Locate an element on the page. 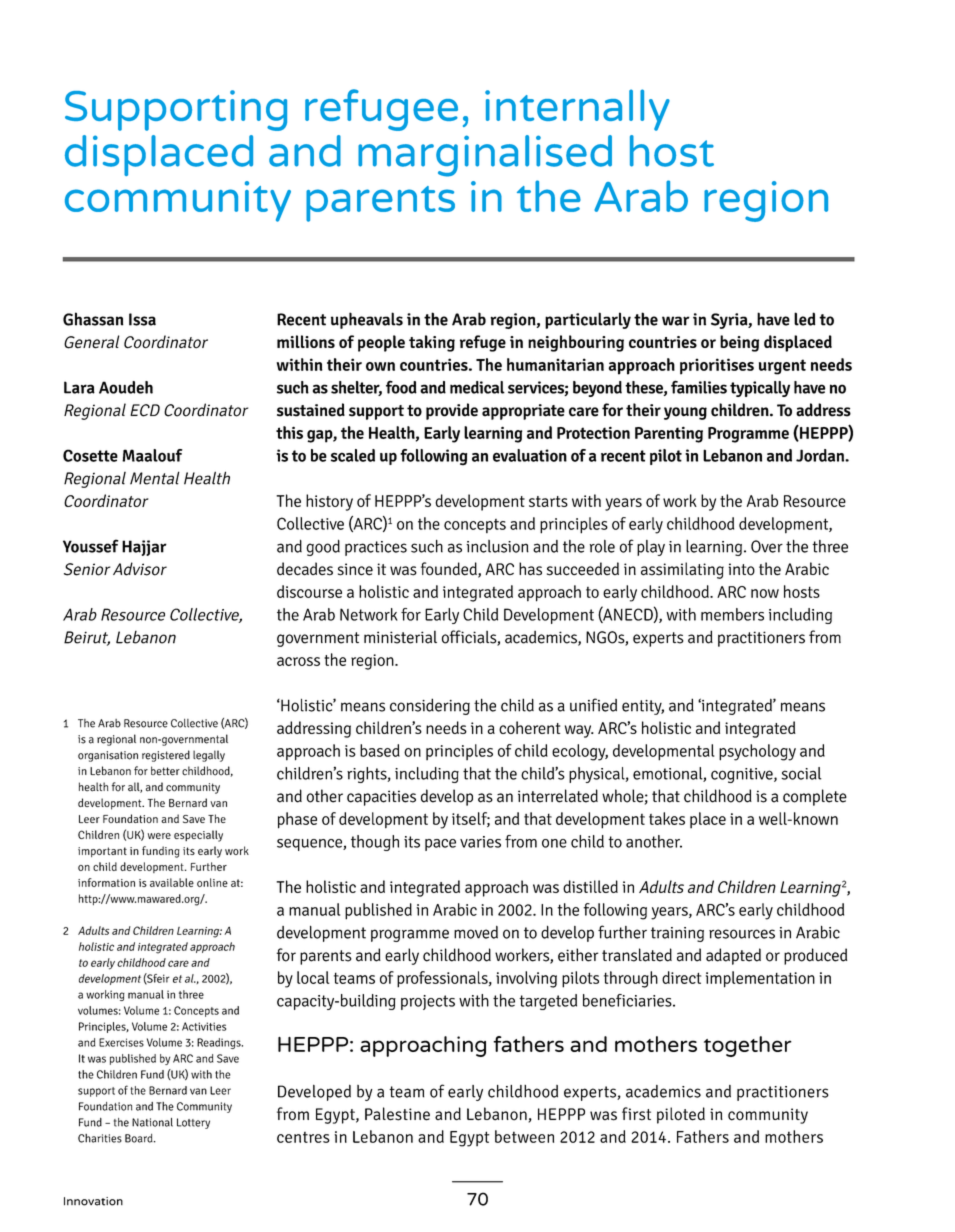 Image resolution: width=955 pixels, height=1232 pixels. internally is located at coordinates (577, 110).
